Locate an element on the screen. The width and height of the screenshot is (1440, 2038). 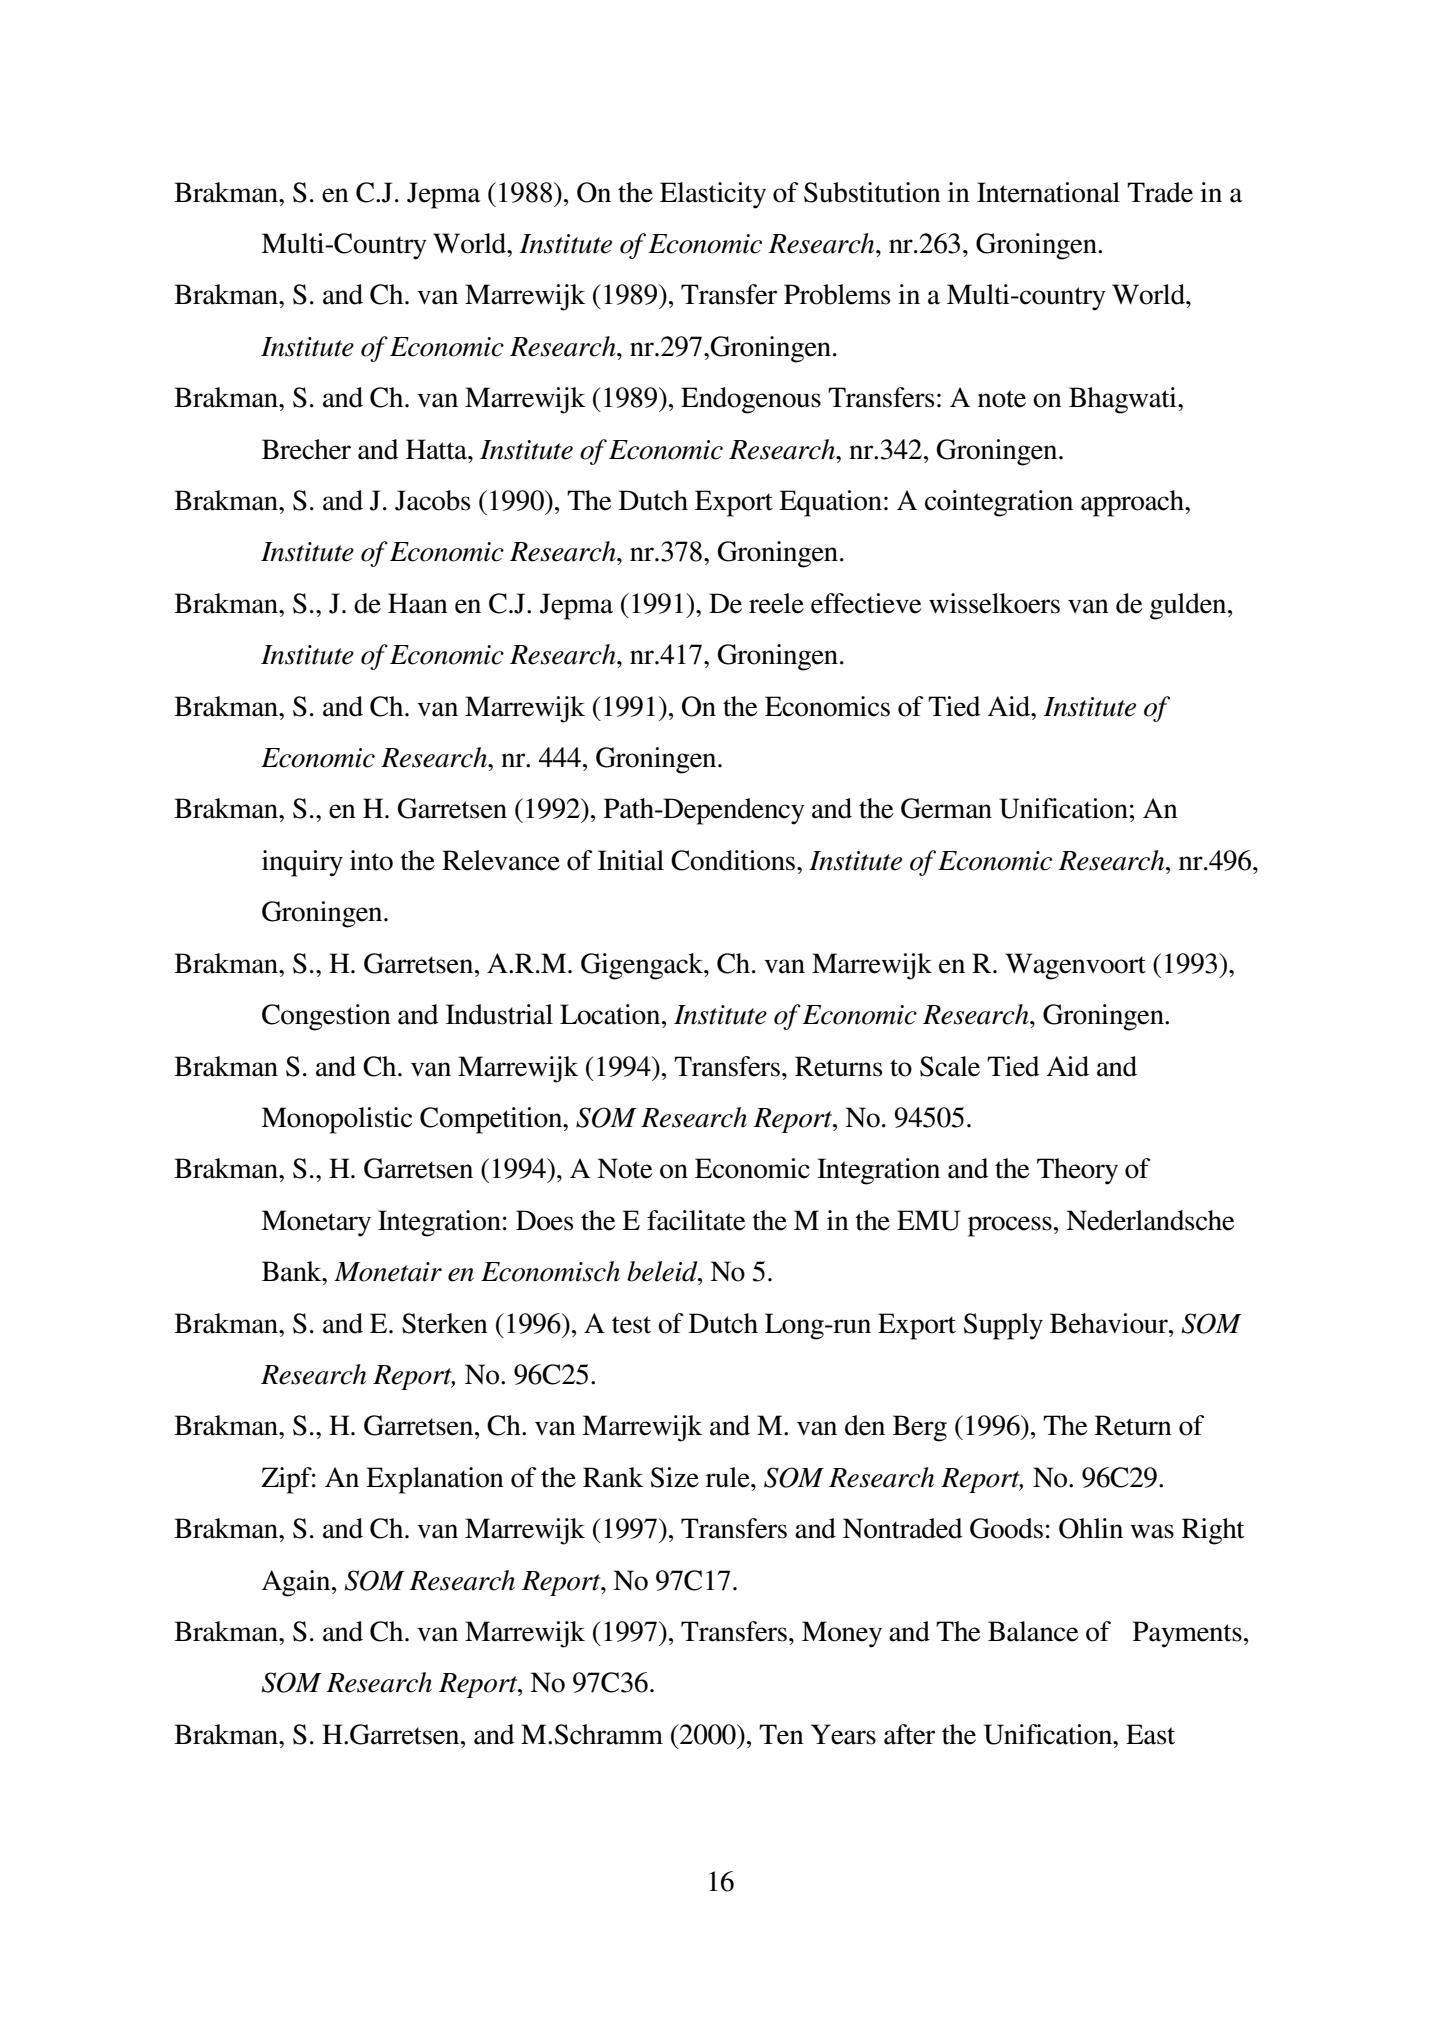
Haan is located at coordinates (418, 603).
